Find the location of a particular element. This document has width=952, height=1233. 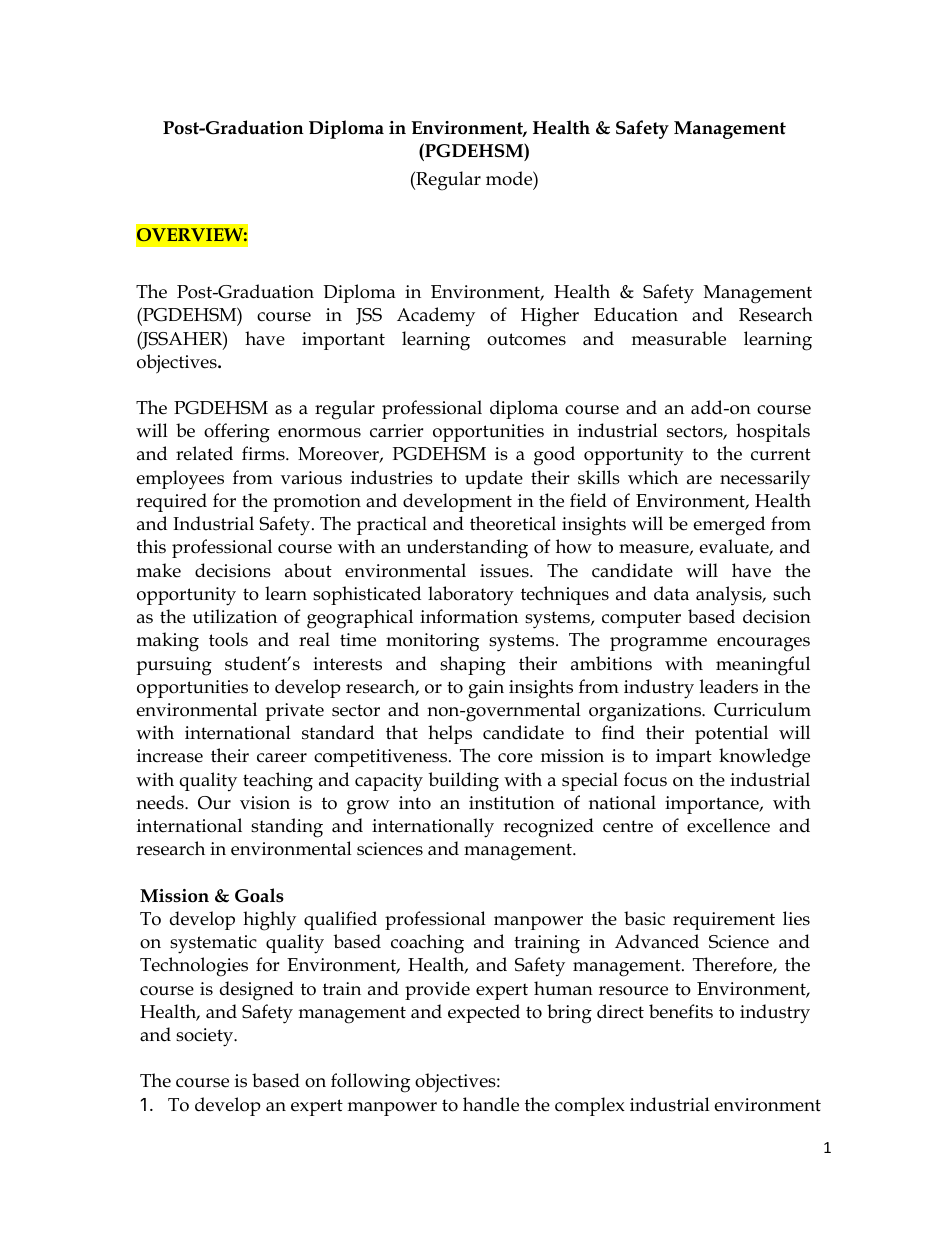

utilization is located at coordinates (235, 616).
